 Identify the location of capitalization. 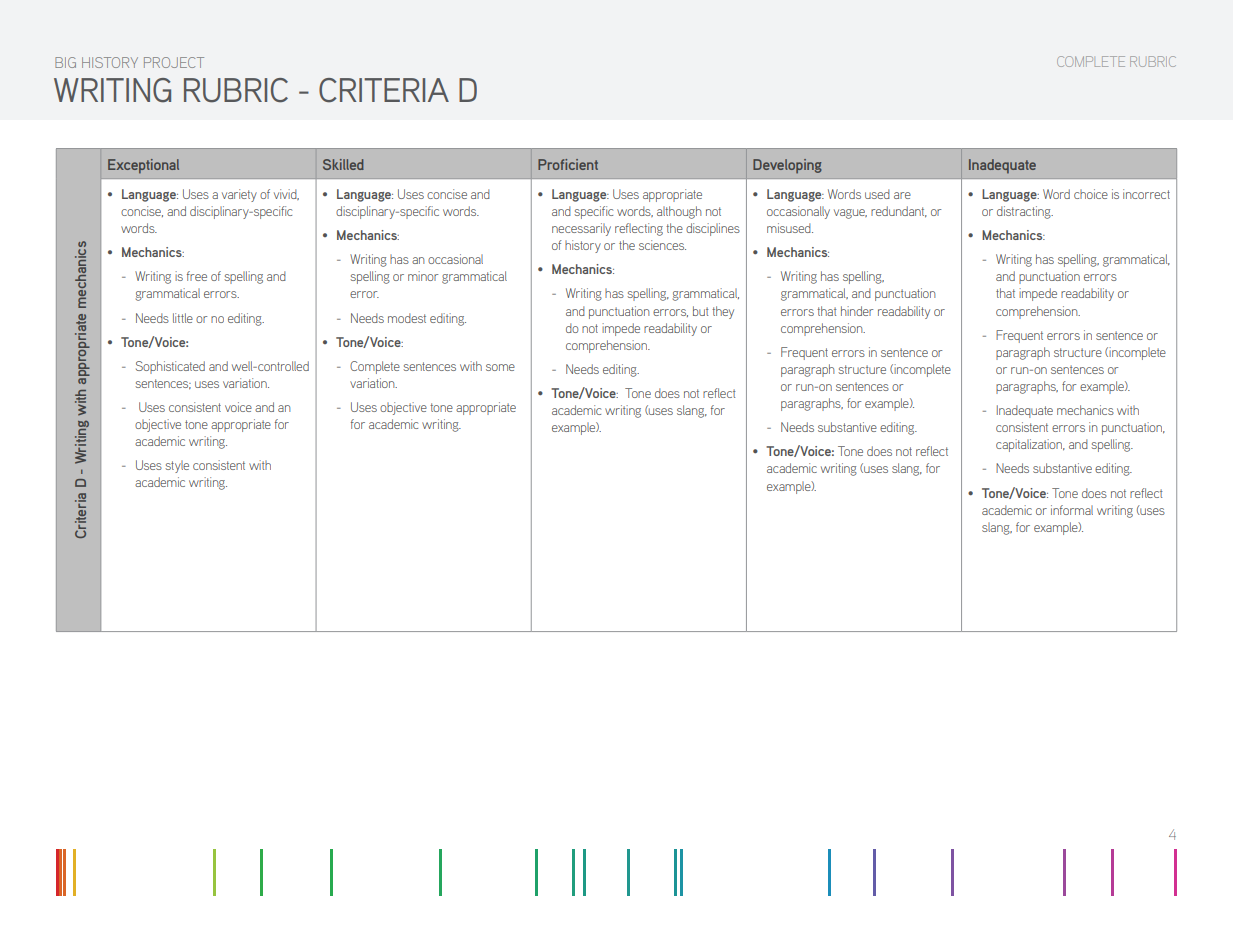
(1030, 445).
